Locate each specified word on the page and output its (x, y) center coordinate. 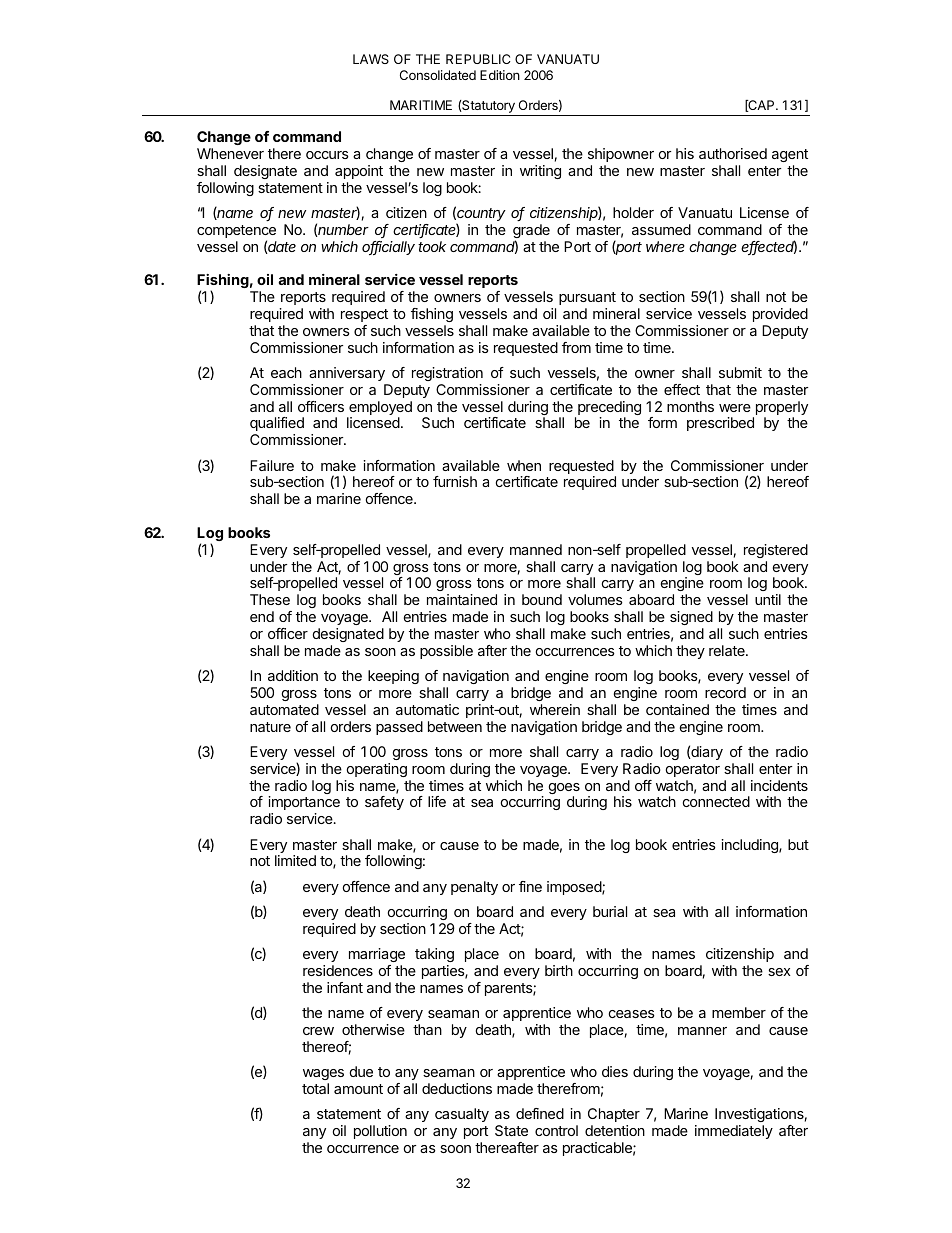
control (556, 1130)
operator (693, 770)
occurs (327, 155)
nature (270, 727)
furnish (455, 481)
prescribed (720, 424)
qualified (277, 424)
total (315, 1088)
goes (564, 790)
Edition (500, 75)
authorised (733, 153)
